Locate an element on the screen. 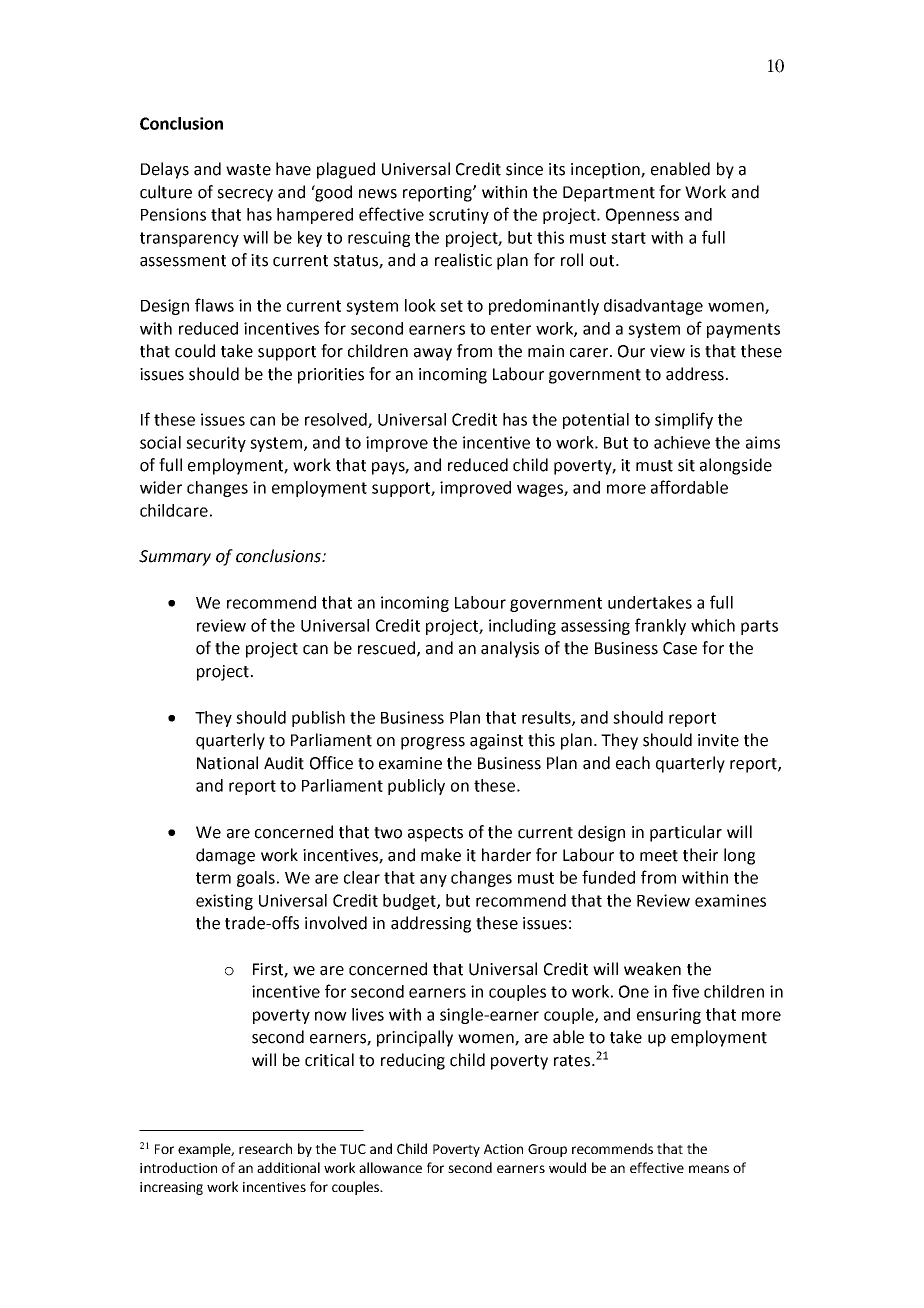 This screenshot has height=1308, width=924. security is located at coordinates (216, 444).
